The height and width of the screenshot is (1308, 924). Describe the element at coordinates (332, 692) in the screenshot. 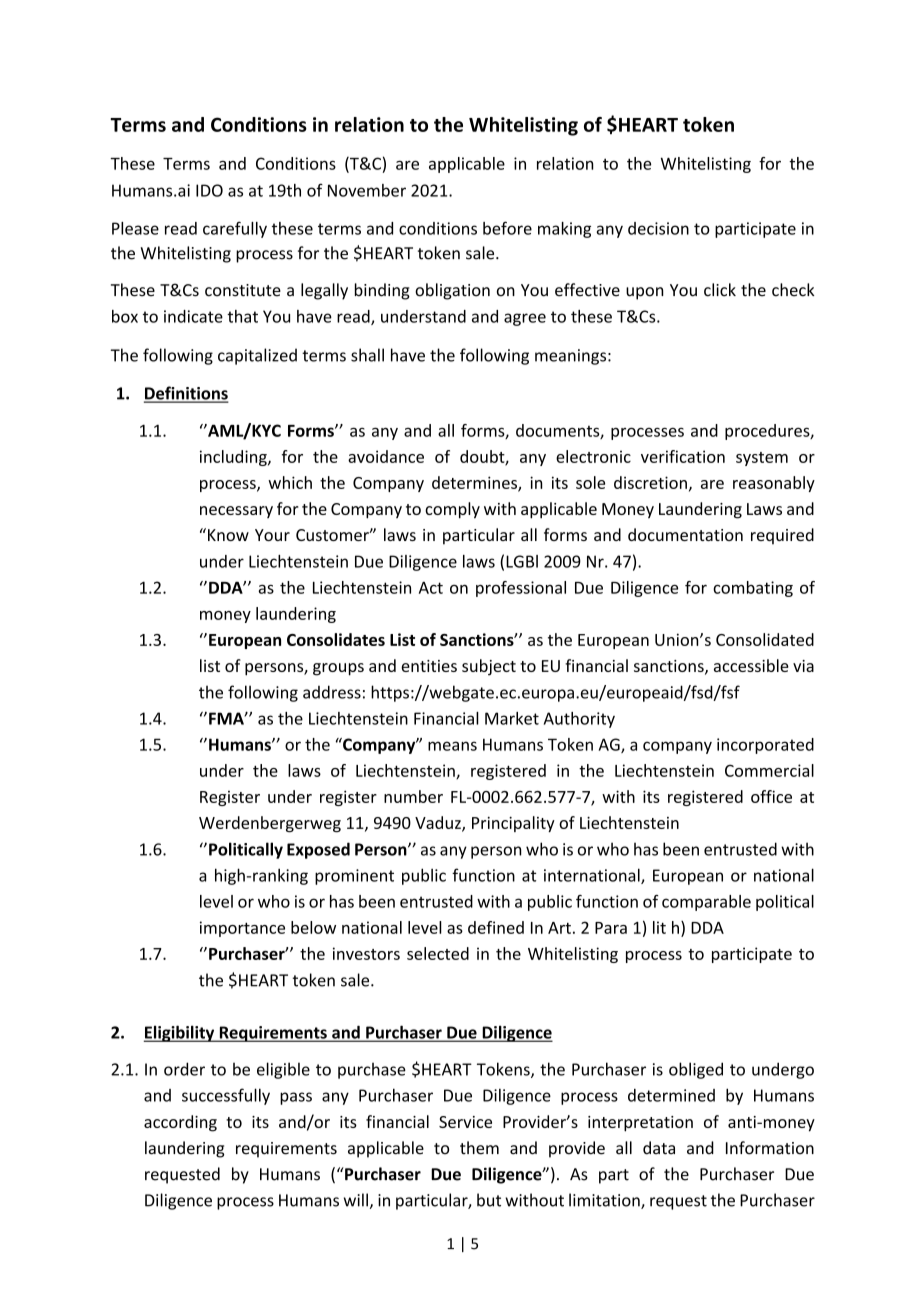

I see `address` at that location.
